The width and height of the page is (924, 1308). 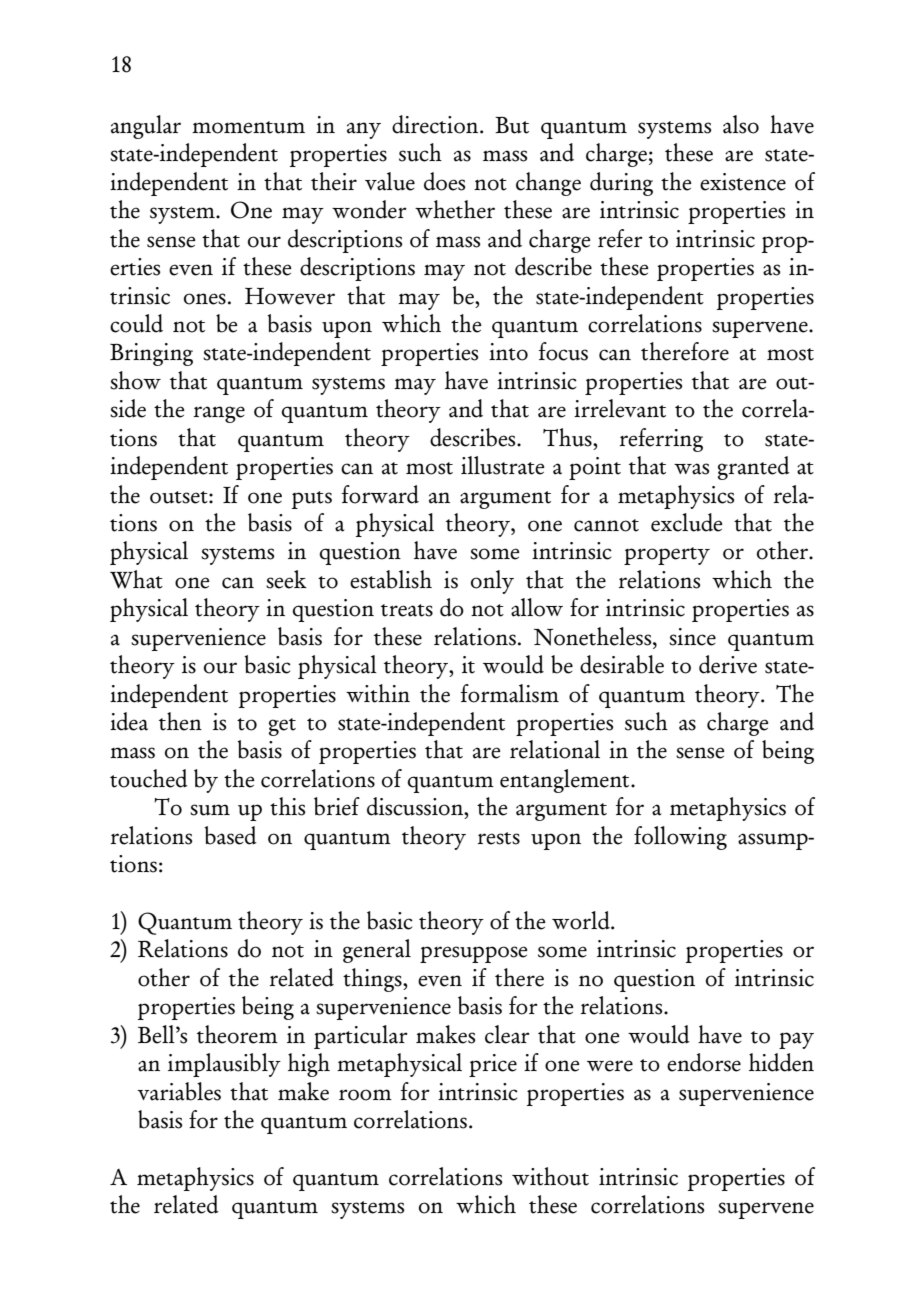 I want to click on rests, so click(x=498, y=838).
